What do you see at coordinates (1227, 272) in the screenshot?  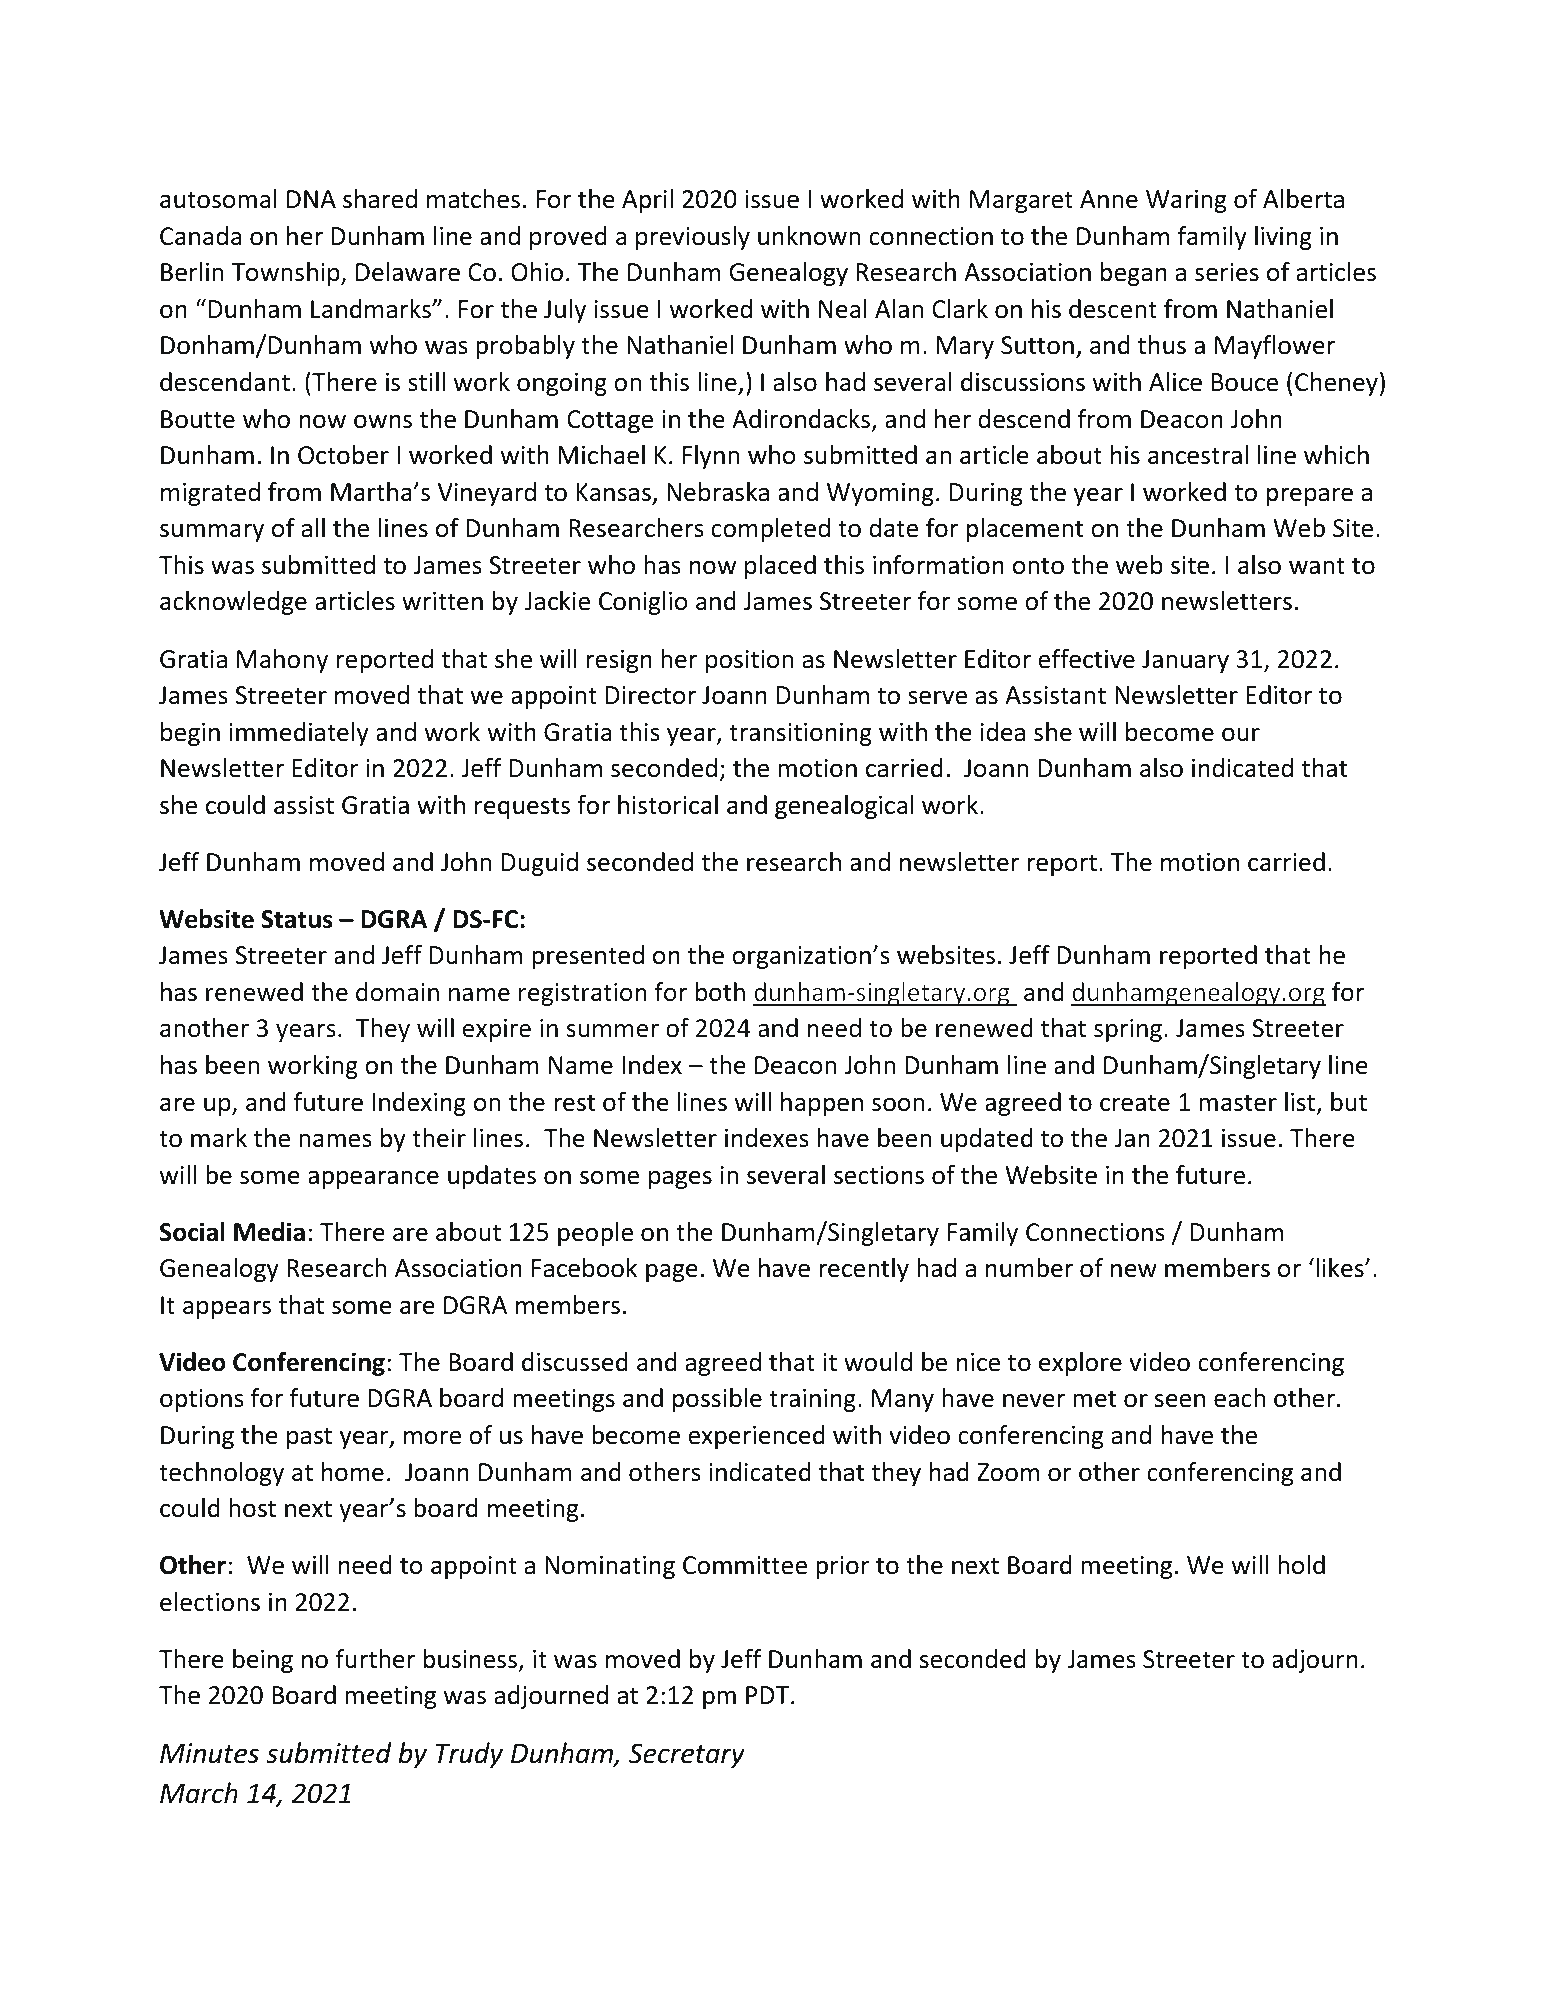 I see `series` at bounding box center [1227, 272].
